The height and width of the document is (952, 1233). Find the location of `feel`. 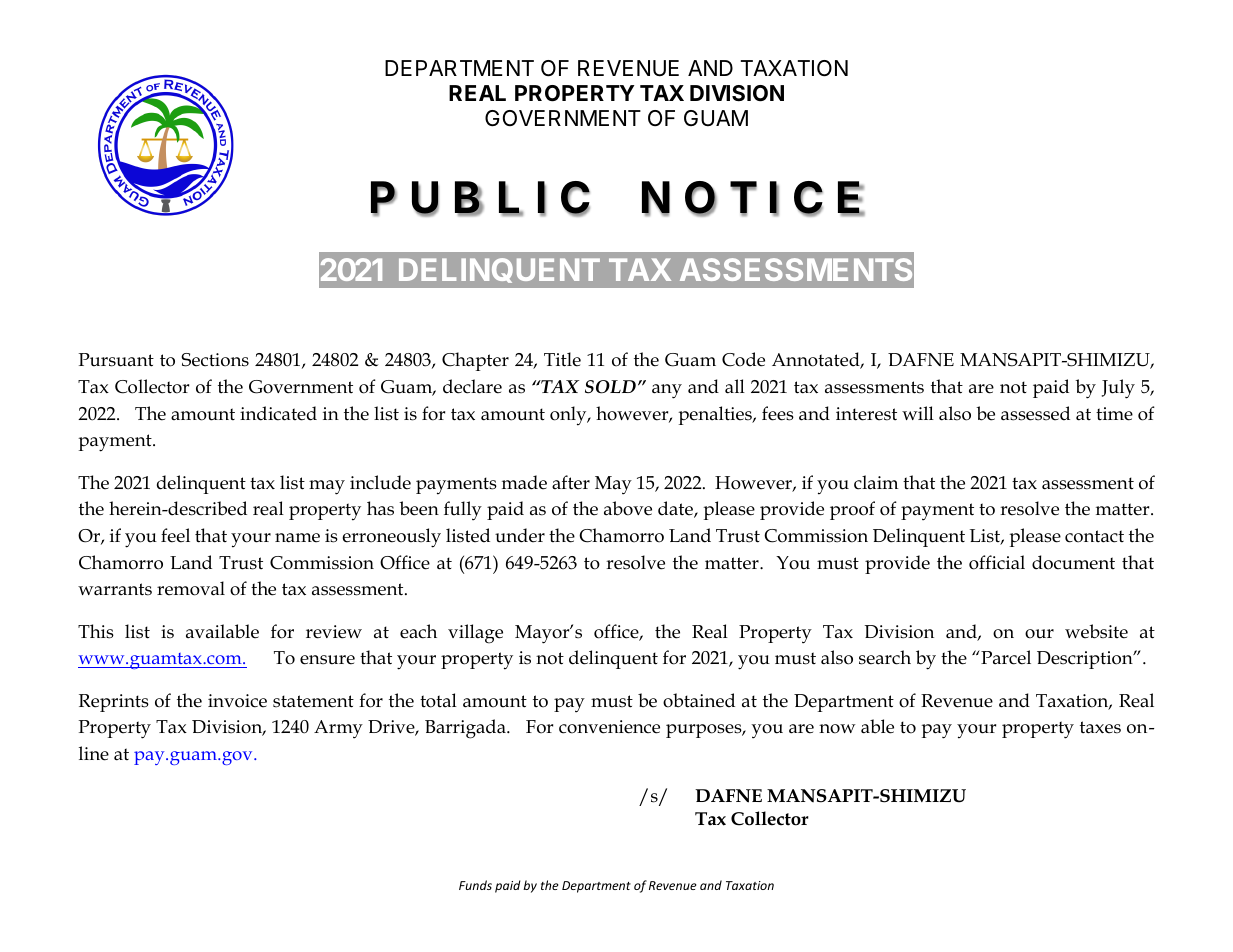

feel is located at coordinates (175, 535).
